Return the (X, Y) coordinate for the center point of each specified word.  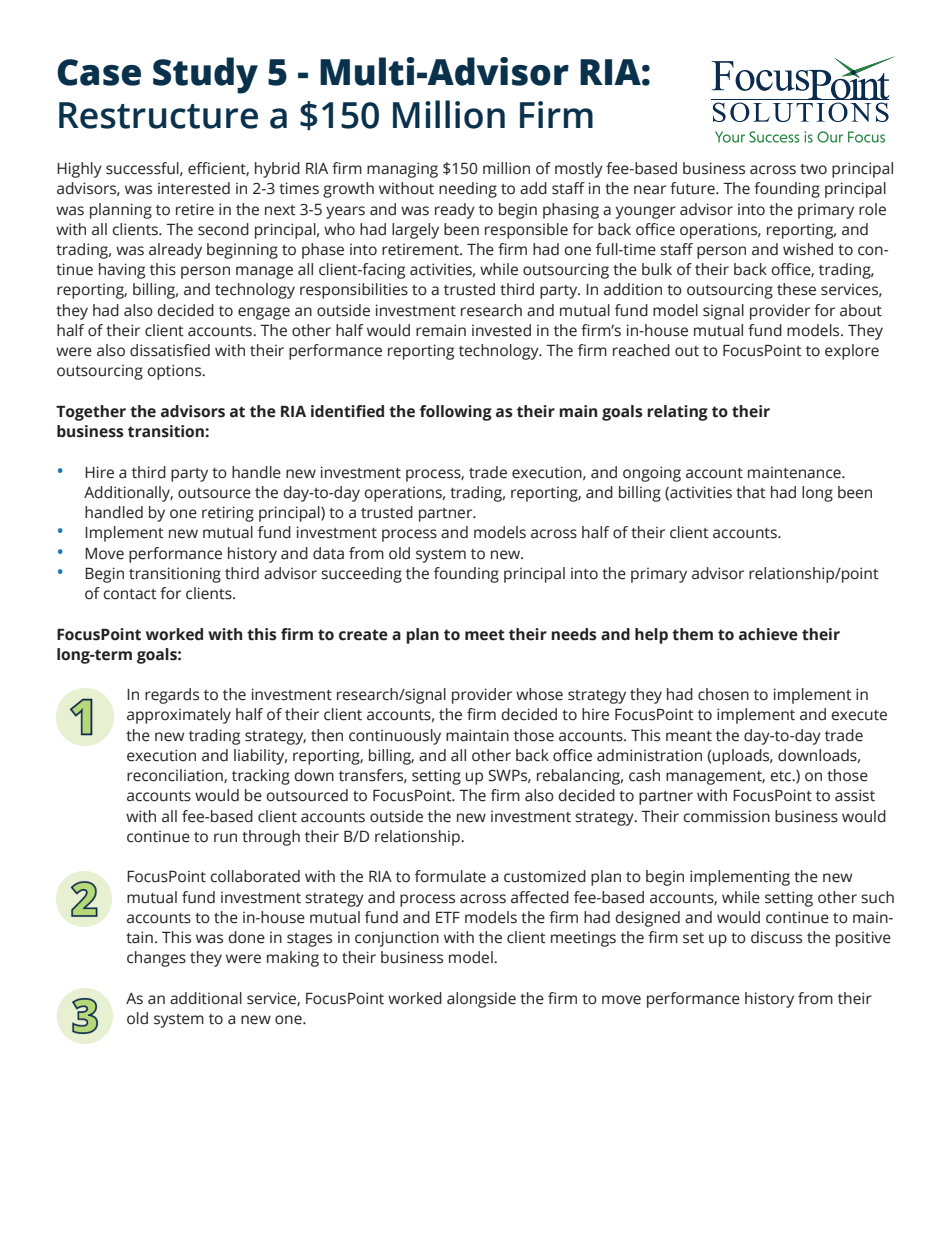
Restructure (158, 115)
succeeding (361, 575)
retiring (228, 514)
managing (402, 170)
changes (156, 959)
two (813, 169)
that (751, 492)
